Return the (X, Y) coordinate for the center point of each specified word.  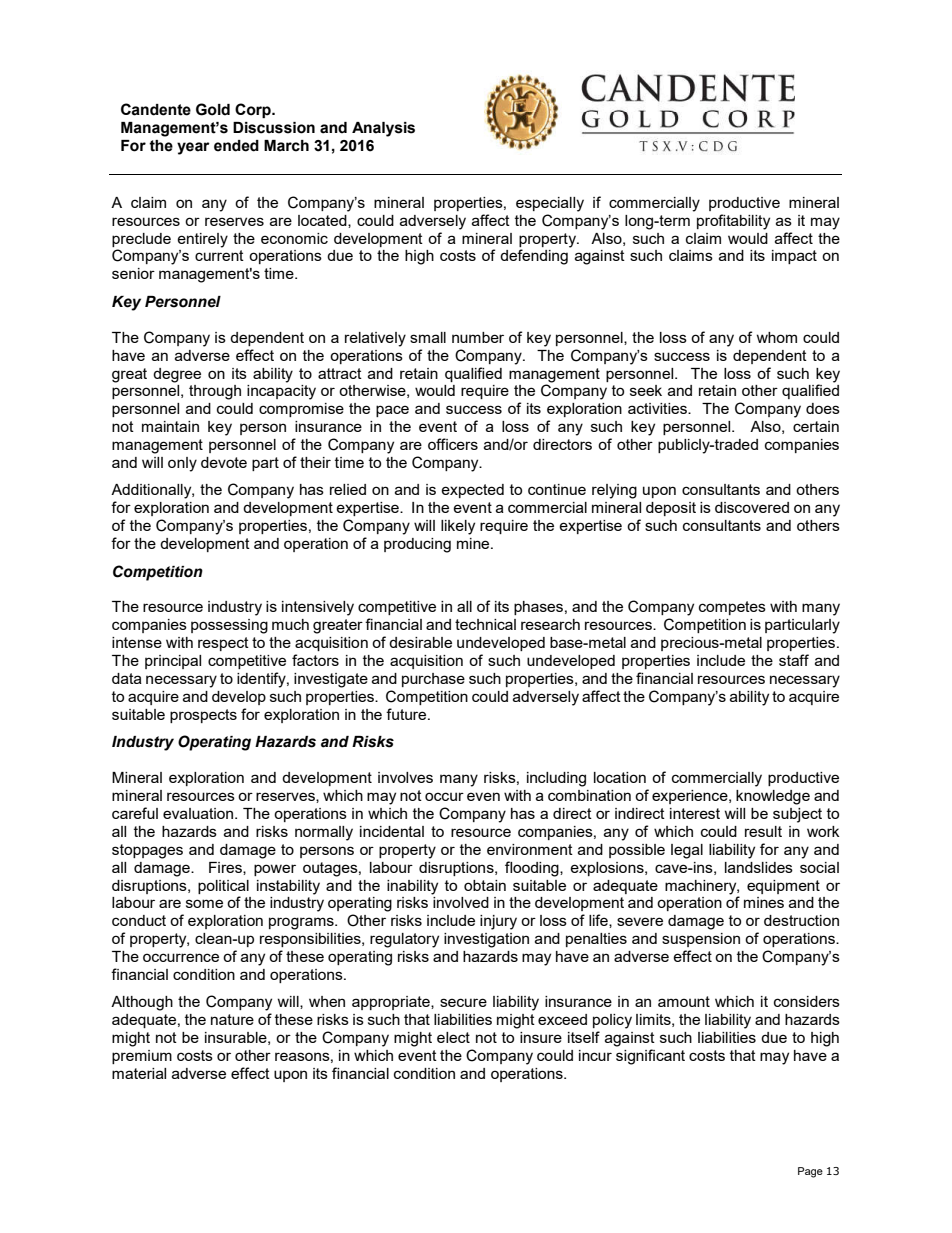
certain (816, 426)
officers (453, 444)
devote (224, 462)
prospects (203, 716)
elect (453, 1037)
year (193, 148)
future (407, 714)
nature (232, 1019)
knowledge (773, 797)
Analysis (383, 129)
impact (794, 257)
